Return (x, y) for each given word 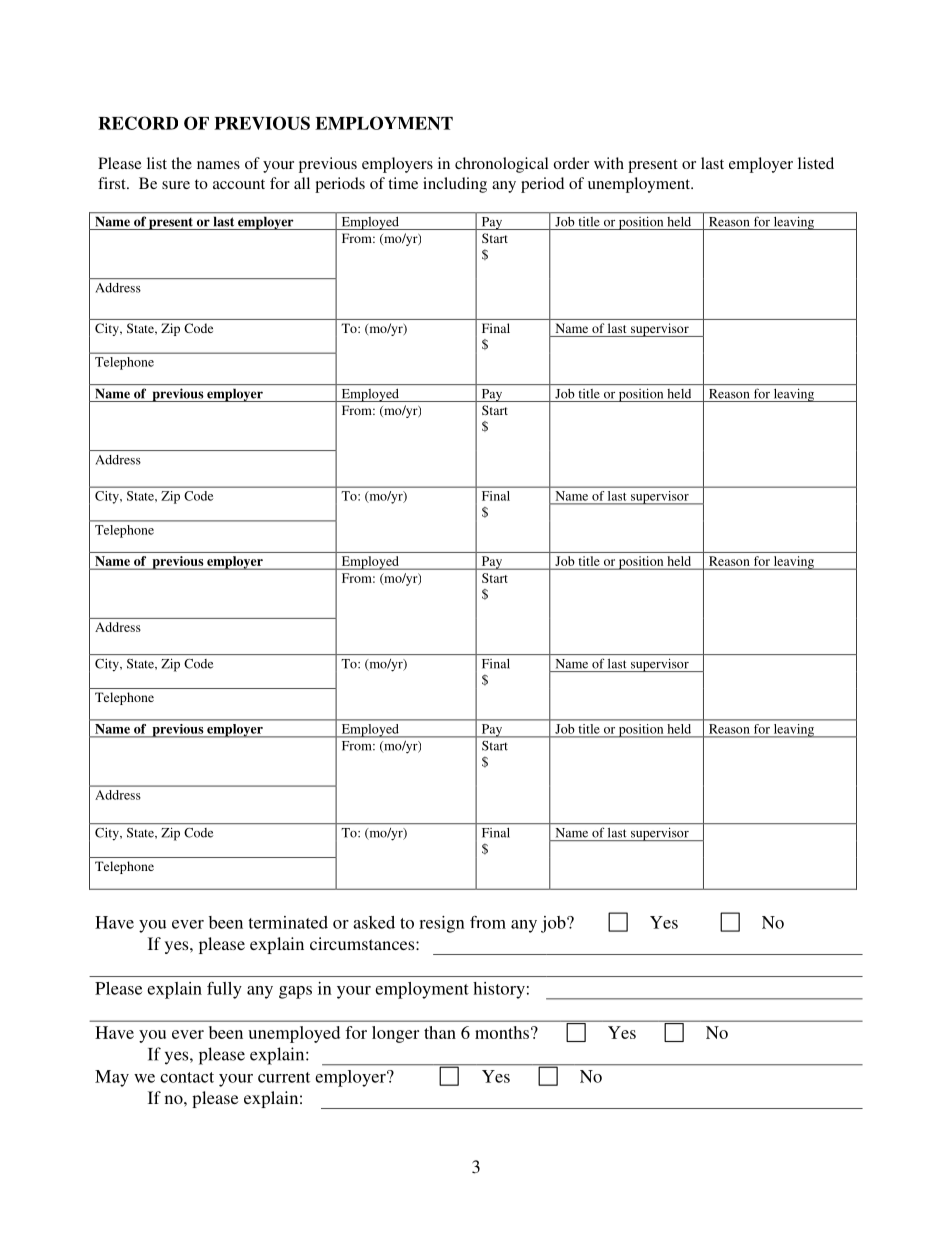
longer (395, 1034)
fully (224, 990)
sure (176, 185)
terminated (288, 922)
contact (187, 1077)
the (181, 163)
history (499, 990)
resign (442, 924)
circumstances (363, 943)
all (302, 183)
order (571, 163)
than (440, 1032)
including (455, 185)
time (403, 183)
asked (374, 922)
